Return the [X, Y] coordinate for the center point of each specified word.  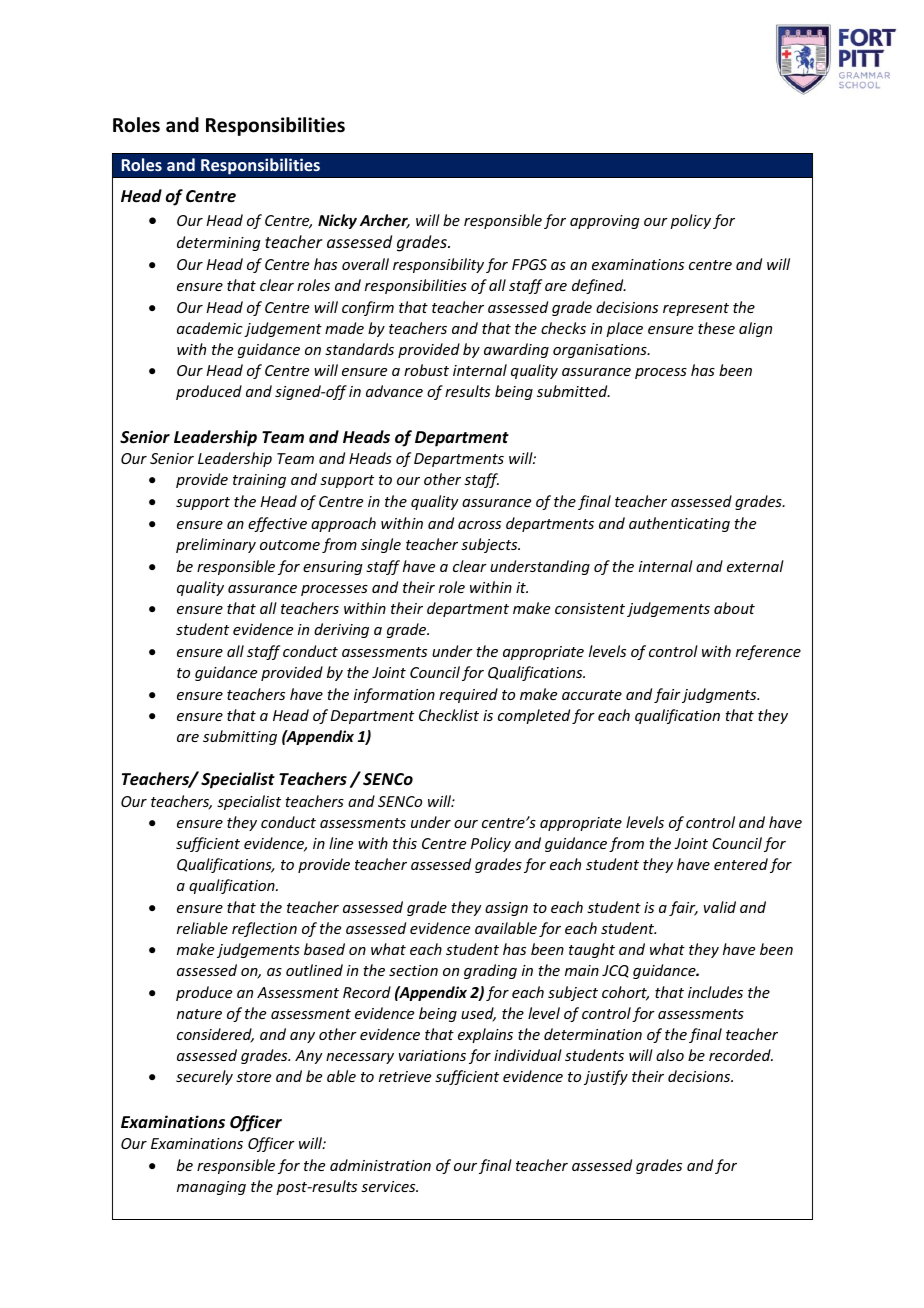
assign [506, 909]
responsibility [438, 265]
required [468, 695]
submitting [240, 737]
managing [211, 1188]
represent [696, 309]
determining [219, 243]
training [259, 481]
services [389, 1186]
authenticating [679, 524]
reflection [264, 929]
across [479, 525]
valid [720, 907]
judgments [720, 695]
